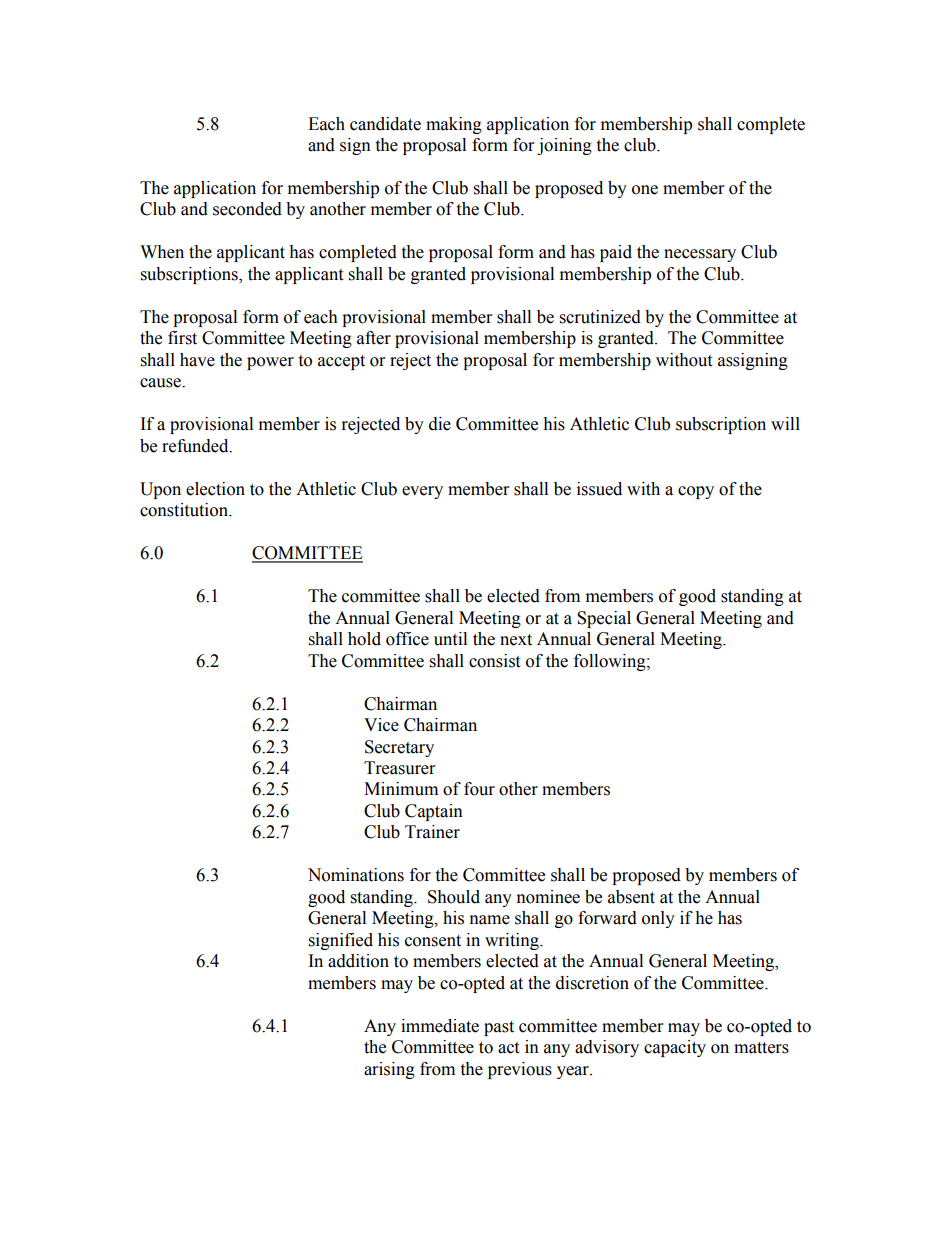 Image resolution: width=952 pixels, height=1233 pixels. Describe the element at coordinates (454, 125) in the document. I see `making` at that location.
